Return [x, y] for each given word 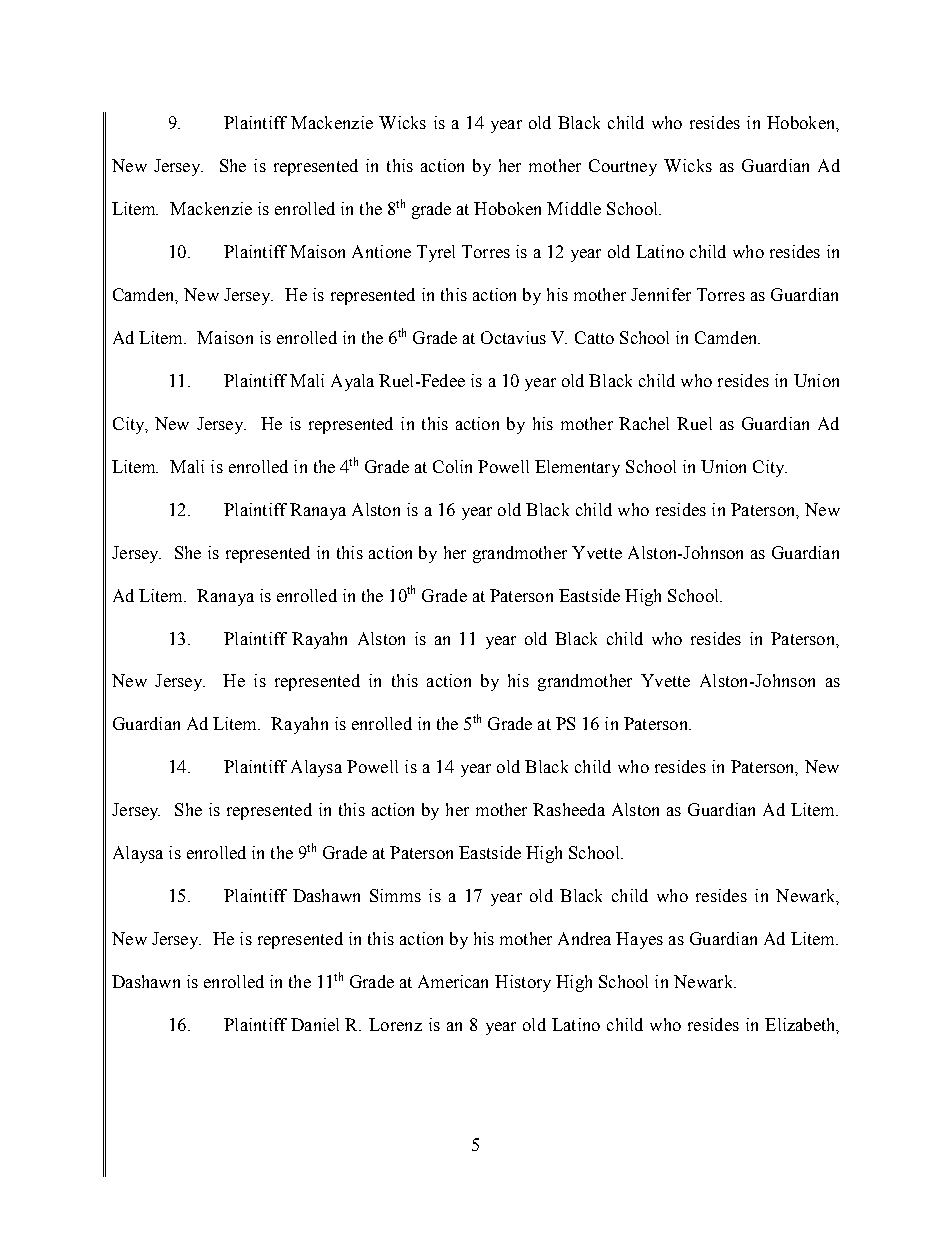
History [523, 983]
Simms [395, 895]
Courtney [623, 167]
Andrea [584, 938]
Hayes [639, 940]
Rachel [644, 423]
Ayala [352, 382]
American [453, 981]
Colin [452, 466]
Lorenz [395, 1024]
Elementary [577, 468]
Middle [574, 208]
